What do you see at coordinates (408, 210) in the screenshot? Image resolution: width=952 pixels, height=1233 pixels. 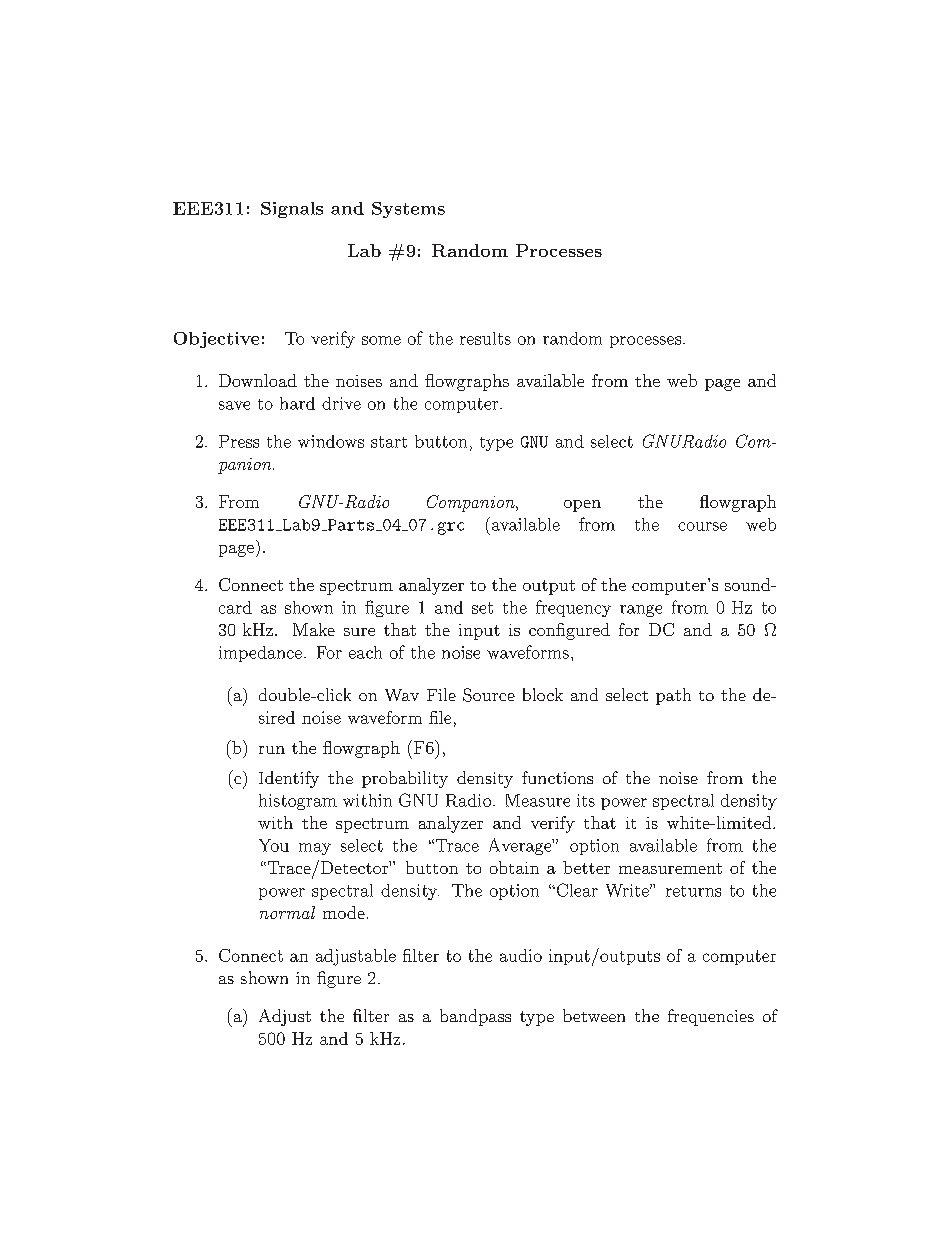 I see `Systems` at bounding box center [408, 210].
